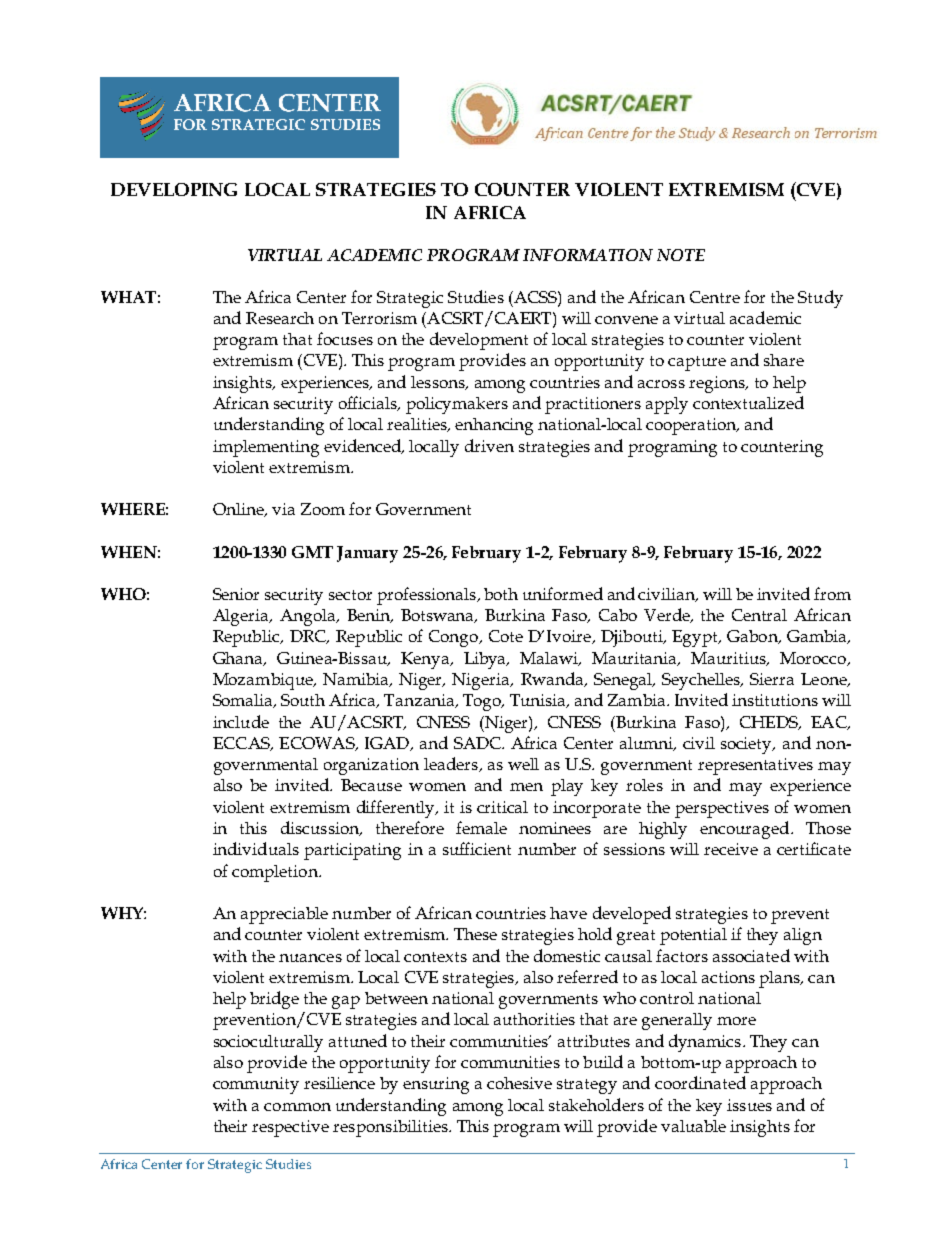 The height and width of the image is (1233, 952). Describe the element at coordinates (681, 255) in the image. I see `NOTE` at that location.
